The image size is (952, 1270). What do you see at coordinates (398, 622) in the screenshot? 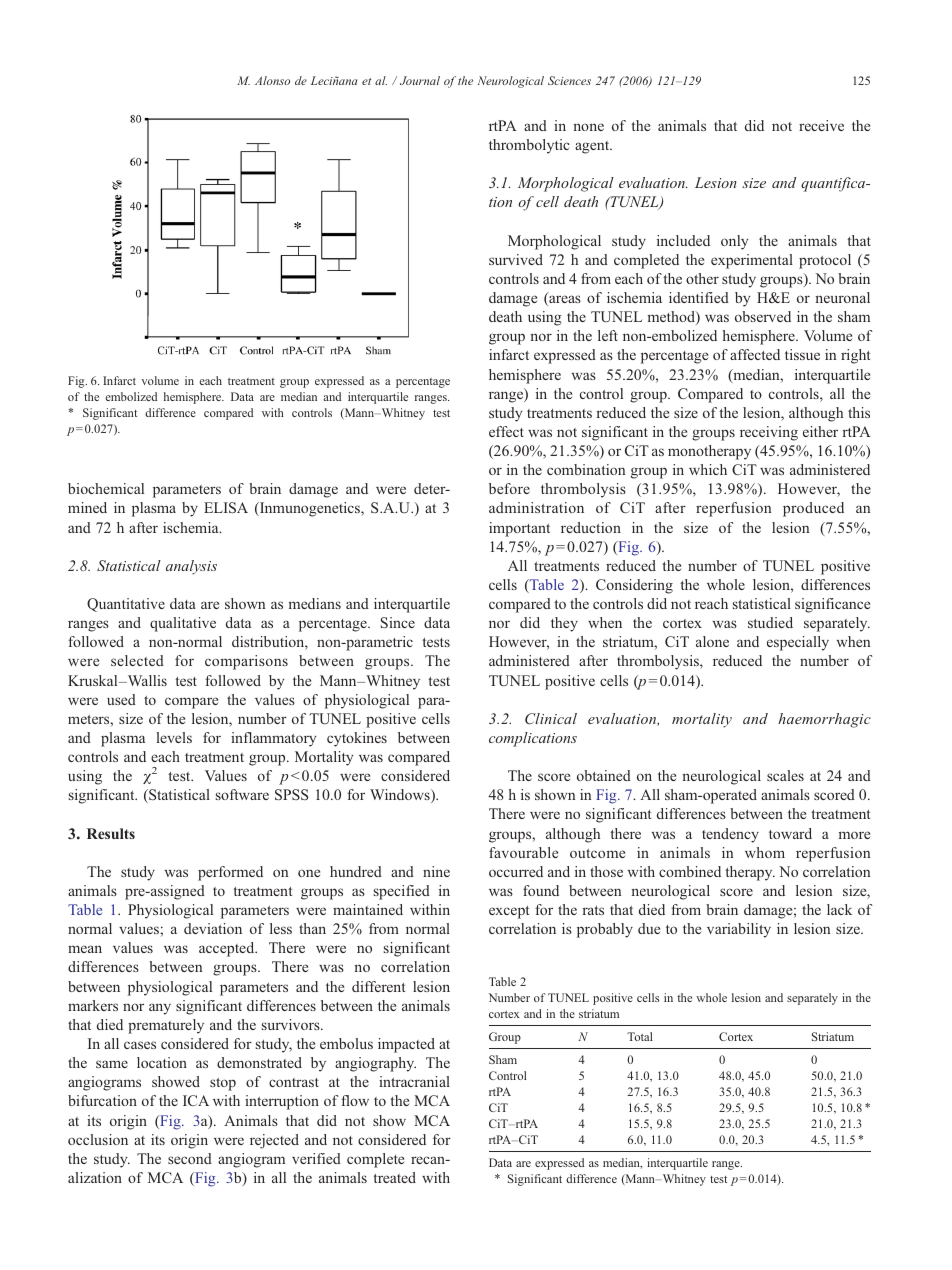
I see `Since` at bounding box center [398, 622].
